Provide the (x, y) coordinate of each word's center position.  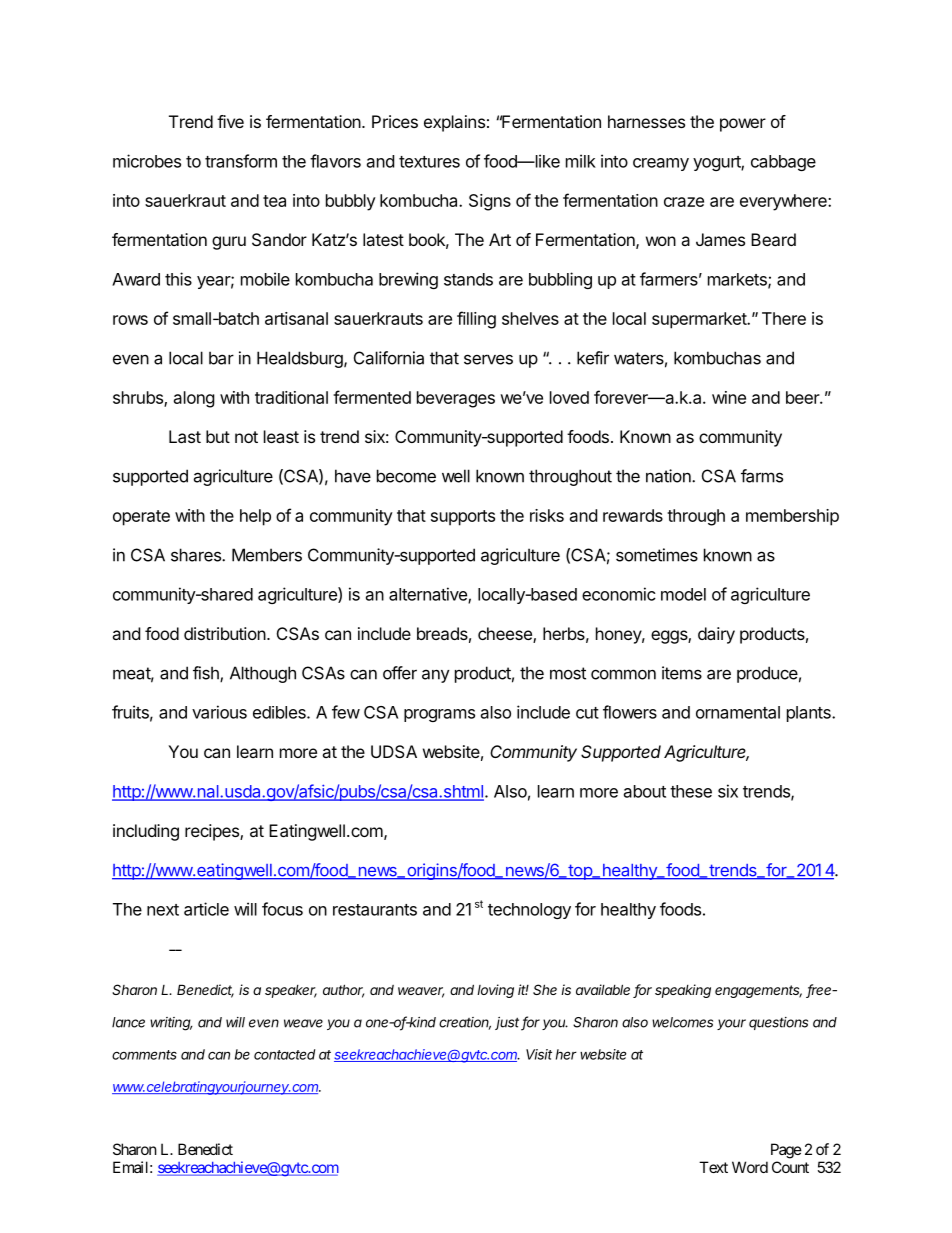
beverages (456, 399)
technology (529, 911)
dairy (716, 635)
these (691, 791)
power (743, 125)
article (206, 909)
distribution (225, 633)
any (436, 676)
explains (454, 123)
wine (729, 397)
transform (241, 161)
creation (465, 1023)
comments (144, 1055)
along (194, 399)
